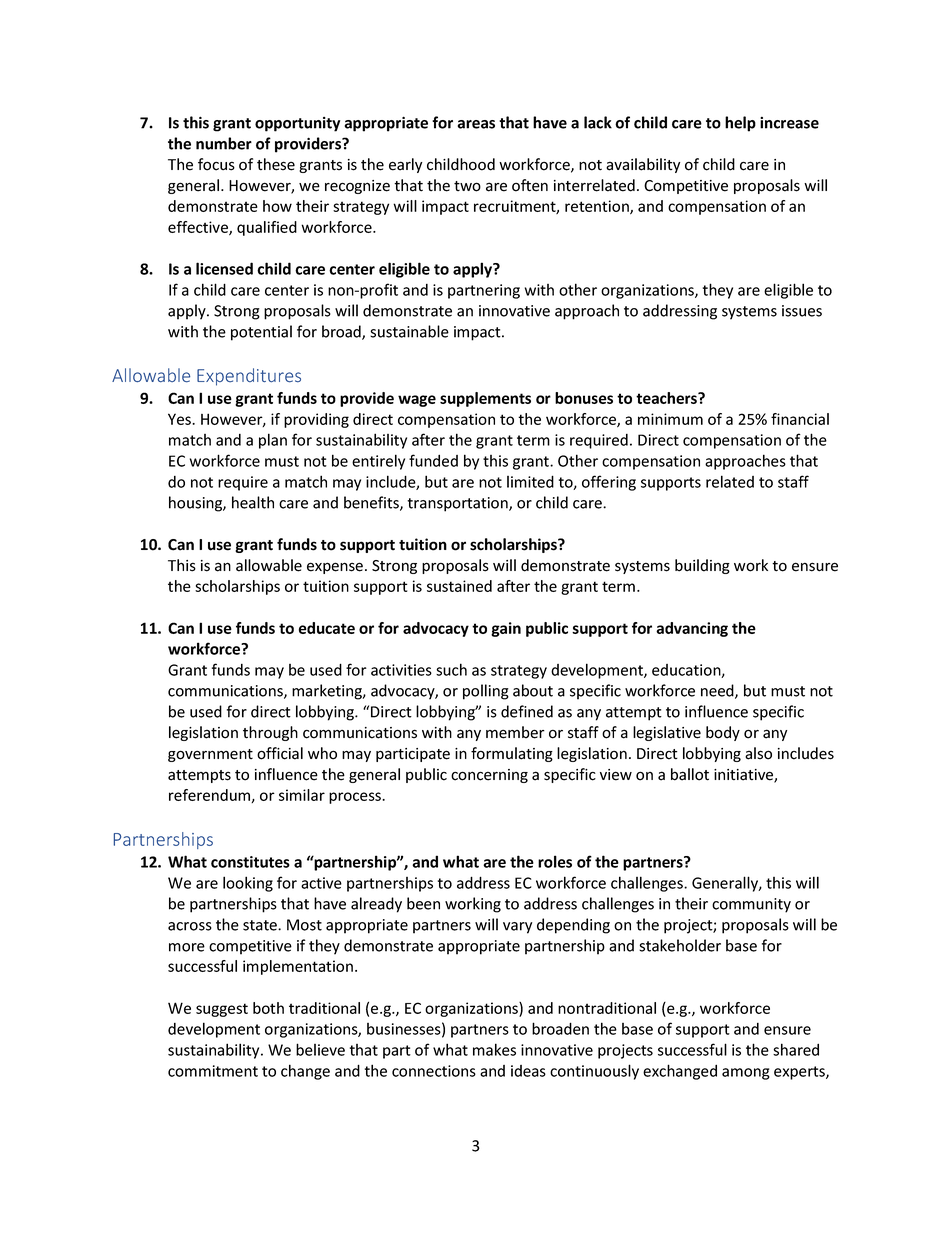 This screenshot has width=952, height=1233. What do you see at coordinates (476, 124) in the screenshot?
I see `areas` at bounding box center [476, 124].
